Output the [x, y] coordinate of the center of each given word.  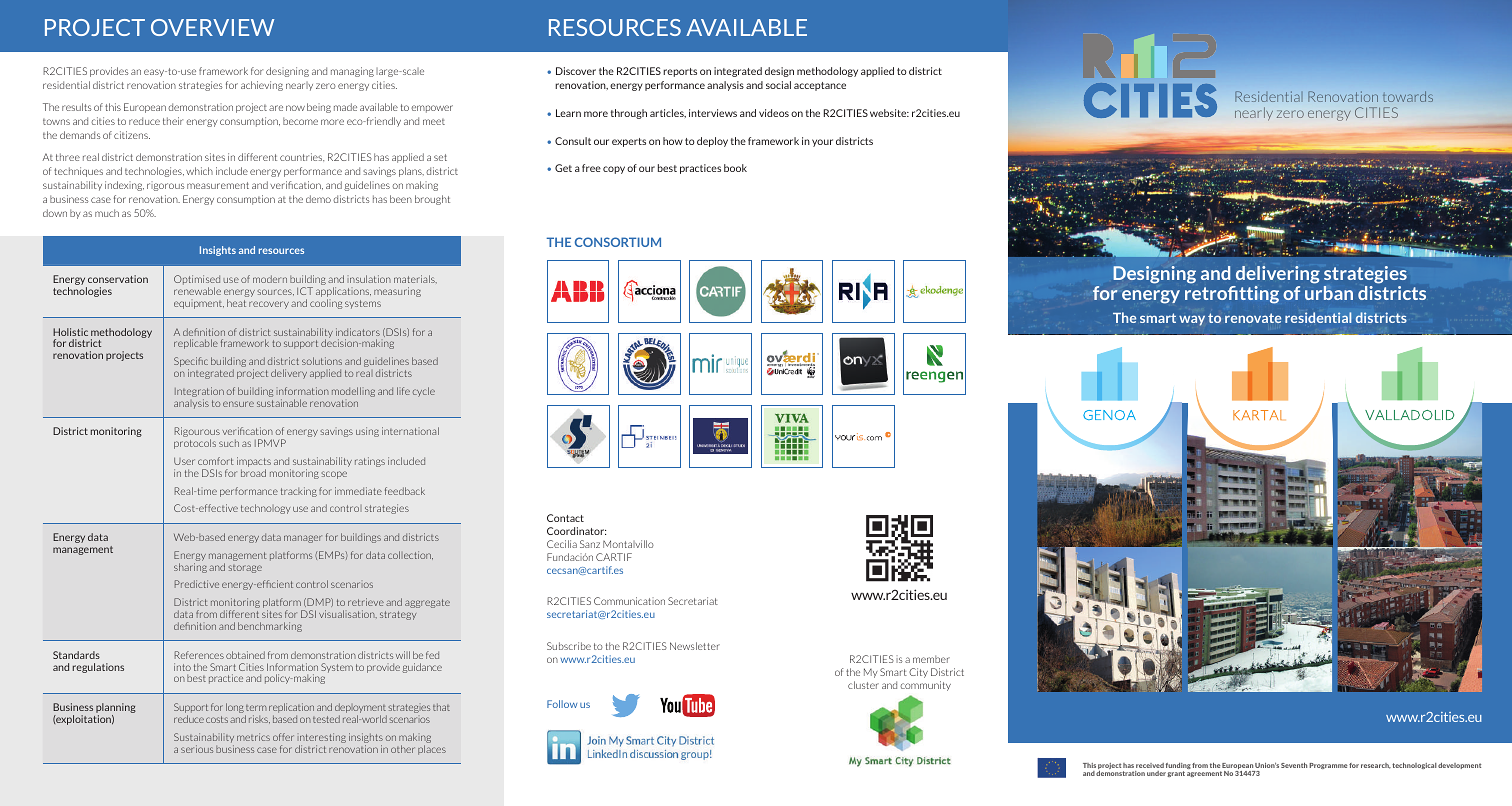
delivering [1278, 275]
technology [265, 509]
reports [680, 72]
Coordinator [576, 531]
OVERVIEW [212, 27]
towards [1408, 96]
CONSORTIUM [618, 242]
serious [197, 749]
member [931, 659]
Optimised [197, 281]
